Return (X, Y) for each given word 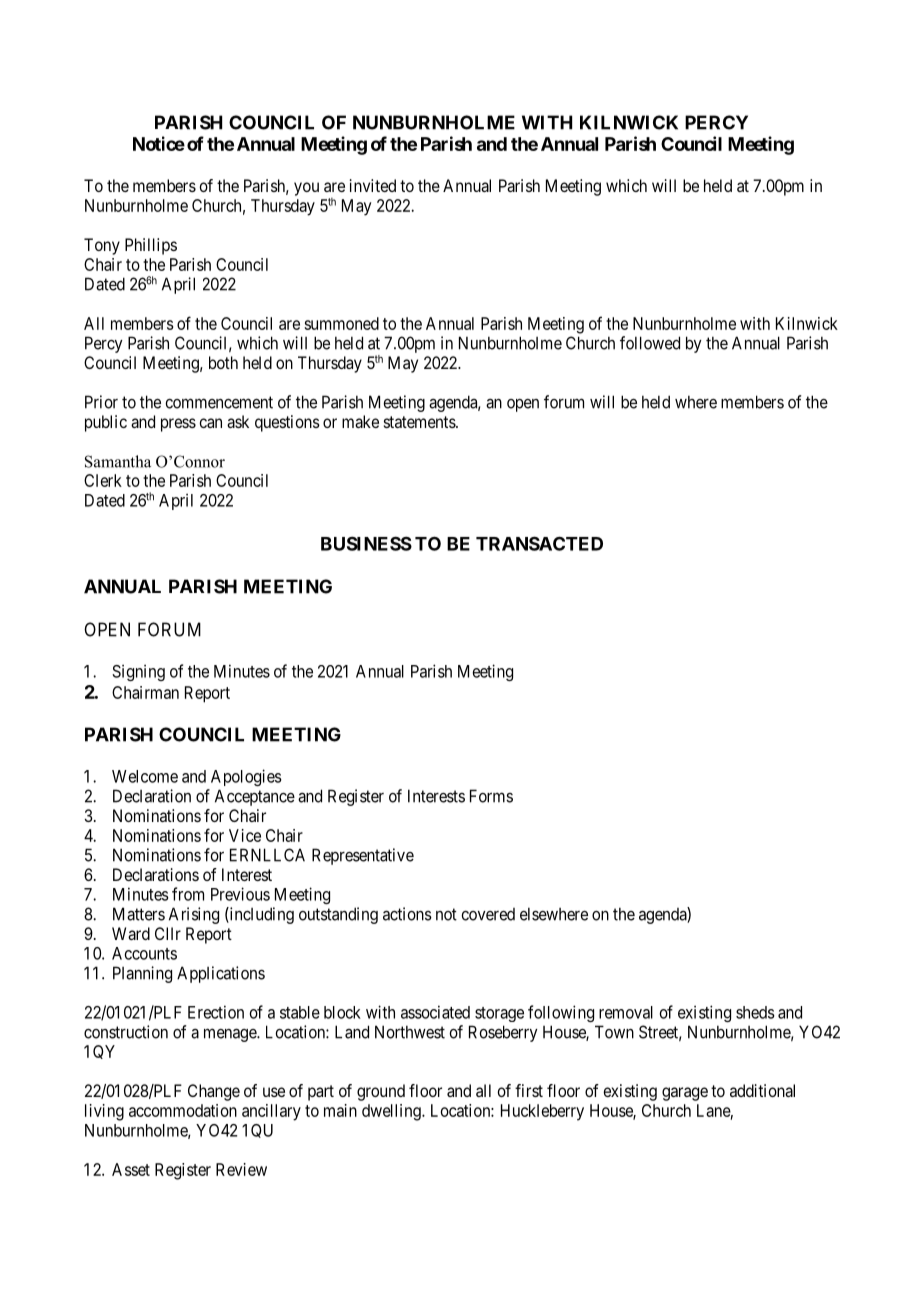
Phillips (151, 246)
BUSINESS (366, 543)
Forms (491, 796)
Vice (245, 835)
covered (488, 914)
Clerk (103, 480)
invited (373, 185)
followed (650, 343)
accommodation (183, 1110)
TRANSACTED (539, 543)
